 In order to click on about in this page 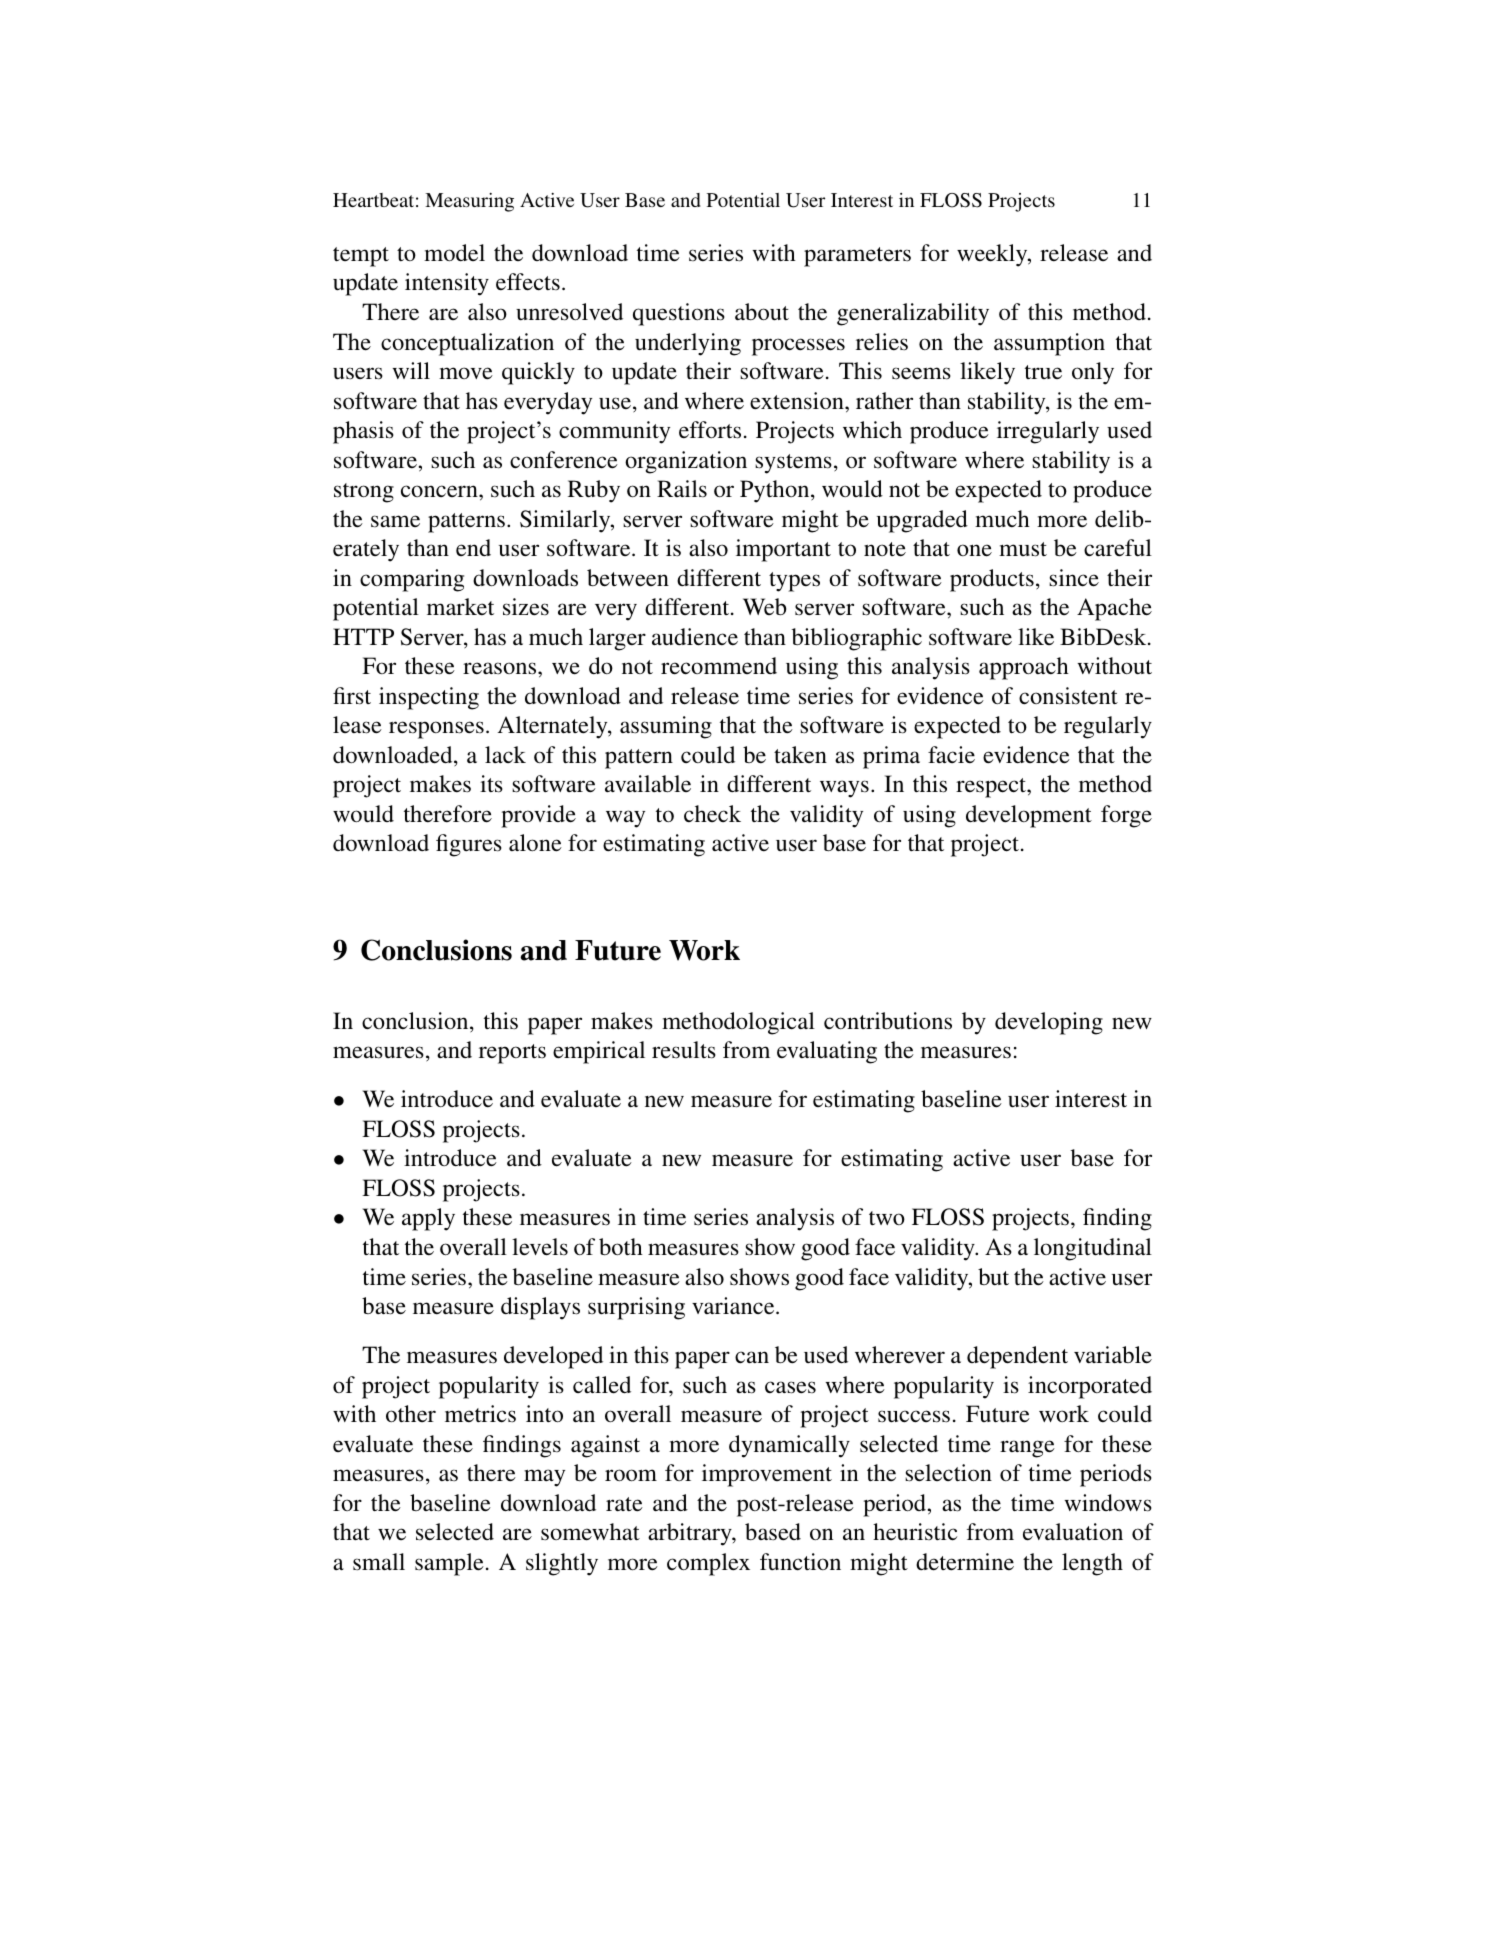, I will do `click(762, 312)`.
